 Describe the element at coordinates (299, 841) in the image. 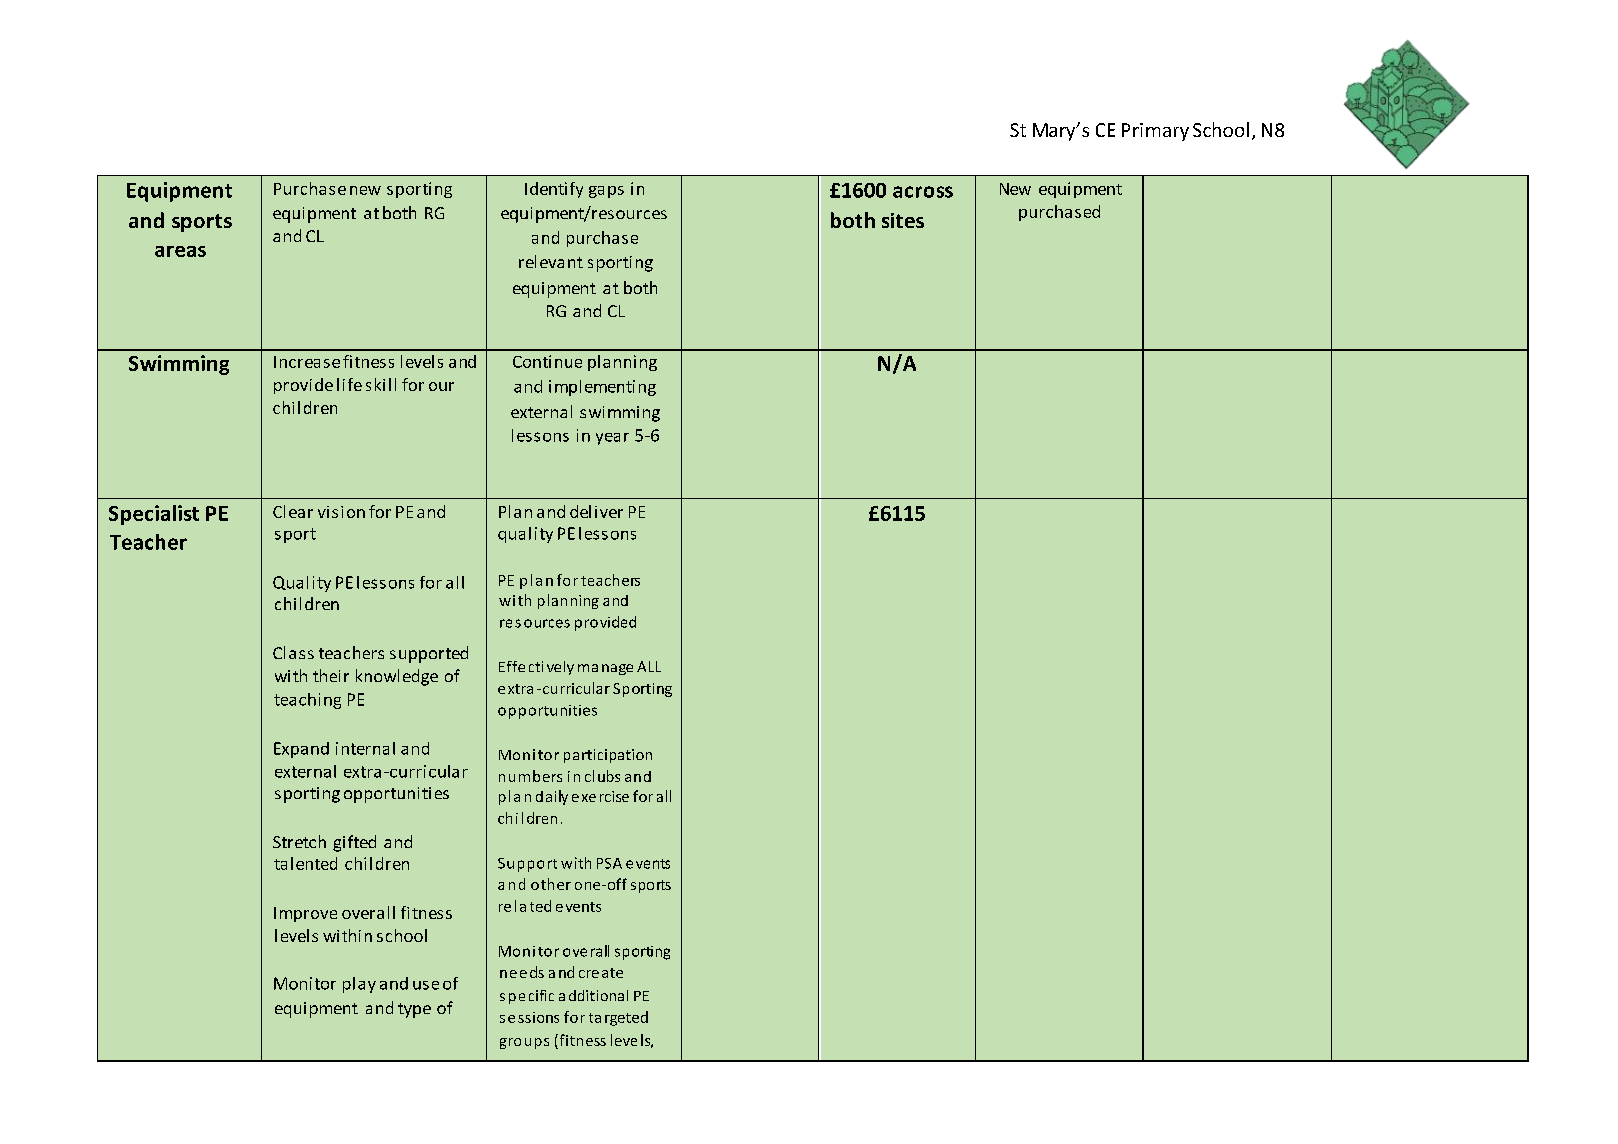

I see `Stretch` at that location.
